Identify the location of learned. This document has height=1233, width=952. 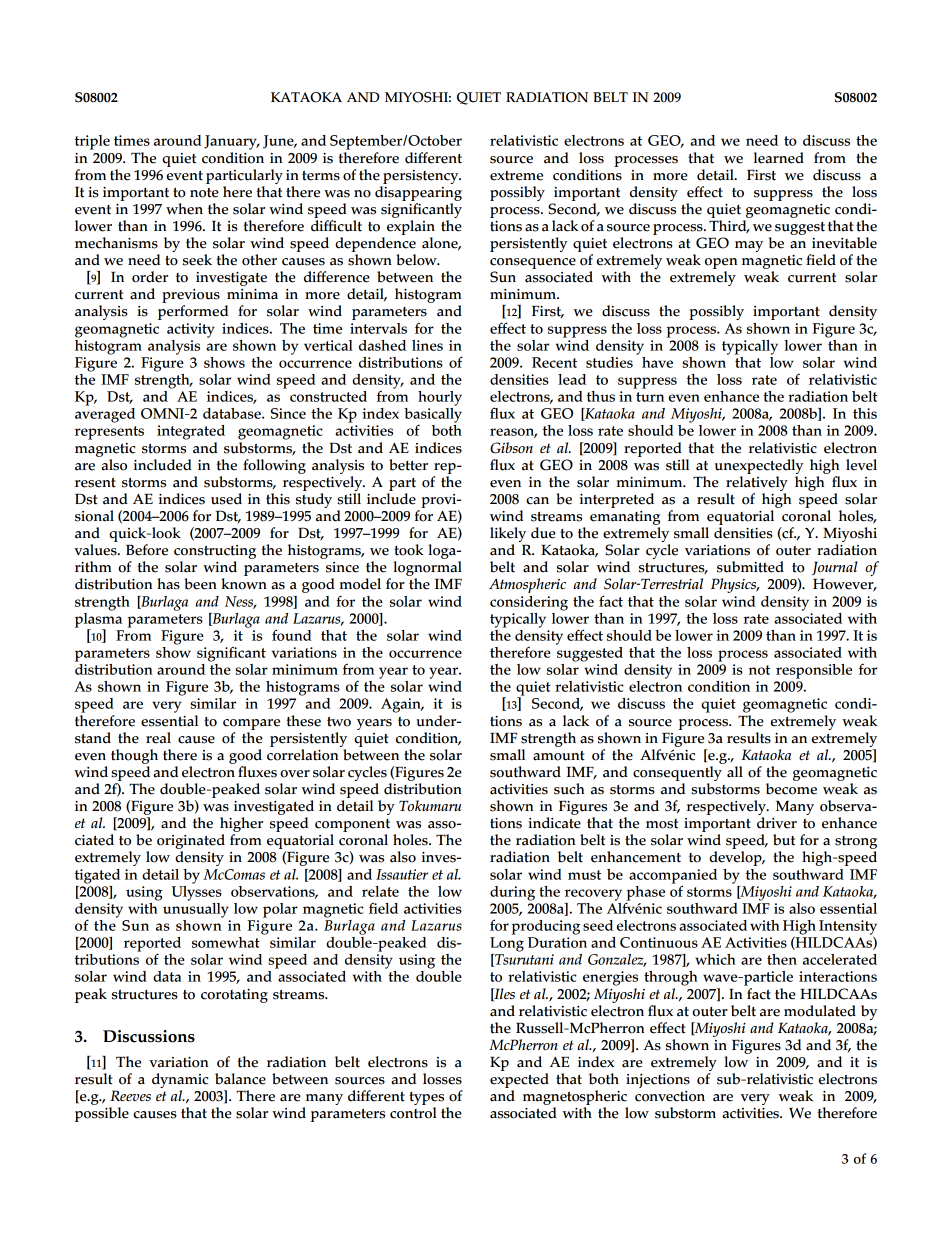
(779, 158).
